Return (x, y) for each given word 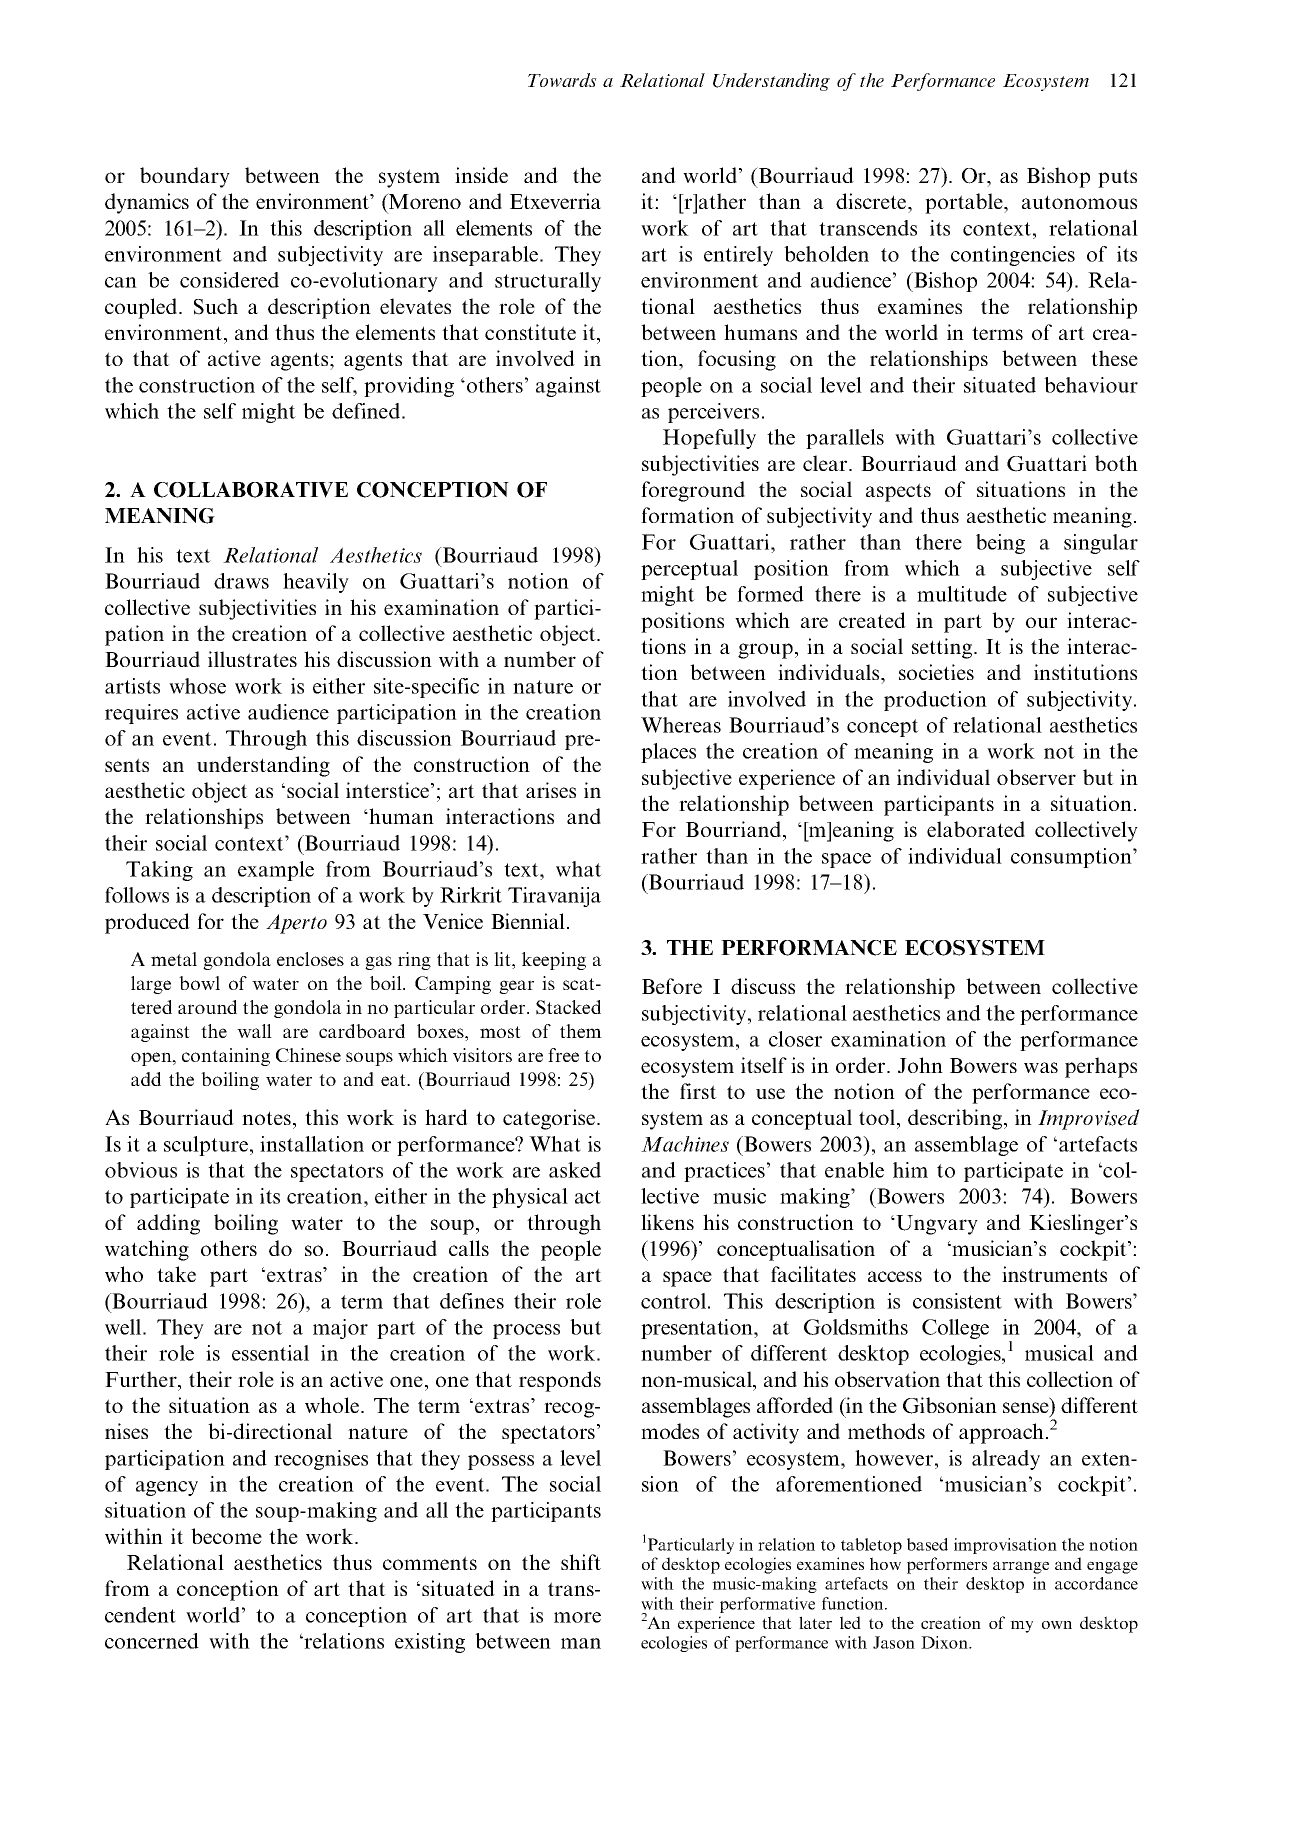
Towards (562, 80)
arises (551, 790)
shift (581, 1562)
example (276, 871)
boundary (185, 177)
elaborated (976, 829)
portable (965, 203)
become (226, 1536)
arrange (1021, 1567)
